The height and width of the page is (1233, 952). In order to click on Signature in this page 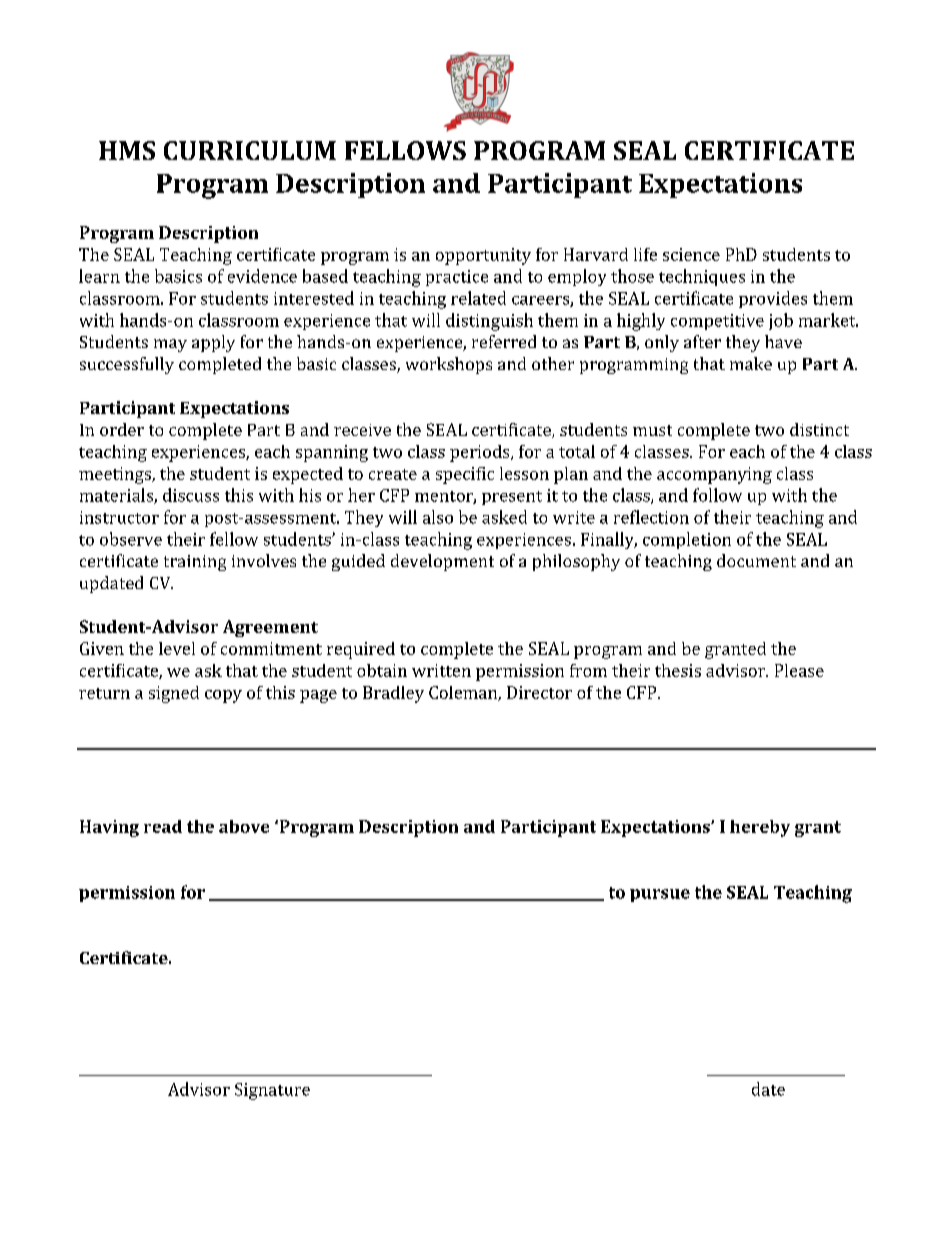, I will do `click(272, 1091)`.
